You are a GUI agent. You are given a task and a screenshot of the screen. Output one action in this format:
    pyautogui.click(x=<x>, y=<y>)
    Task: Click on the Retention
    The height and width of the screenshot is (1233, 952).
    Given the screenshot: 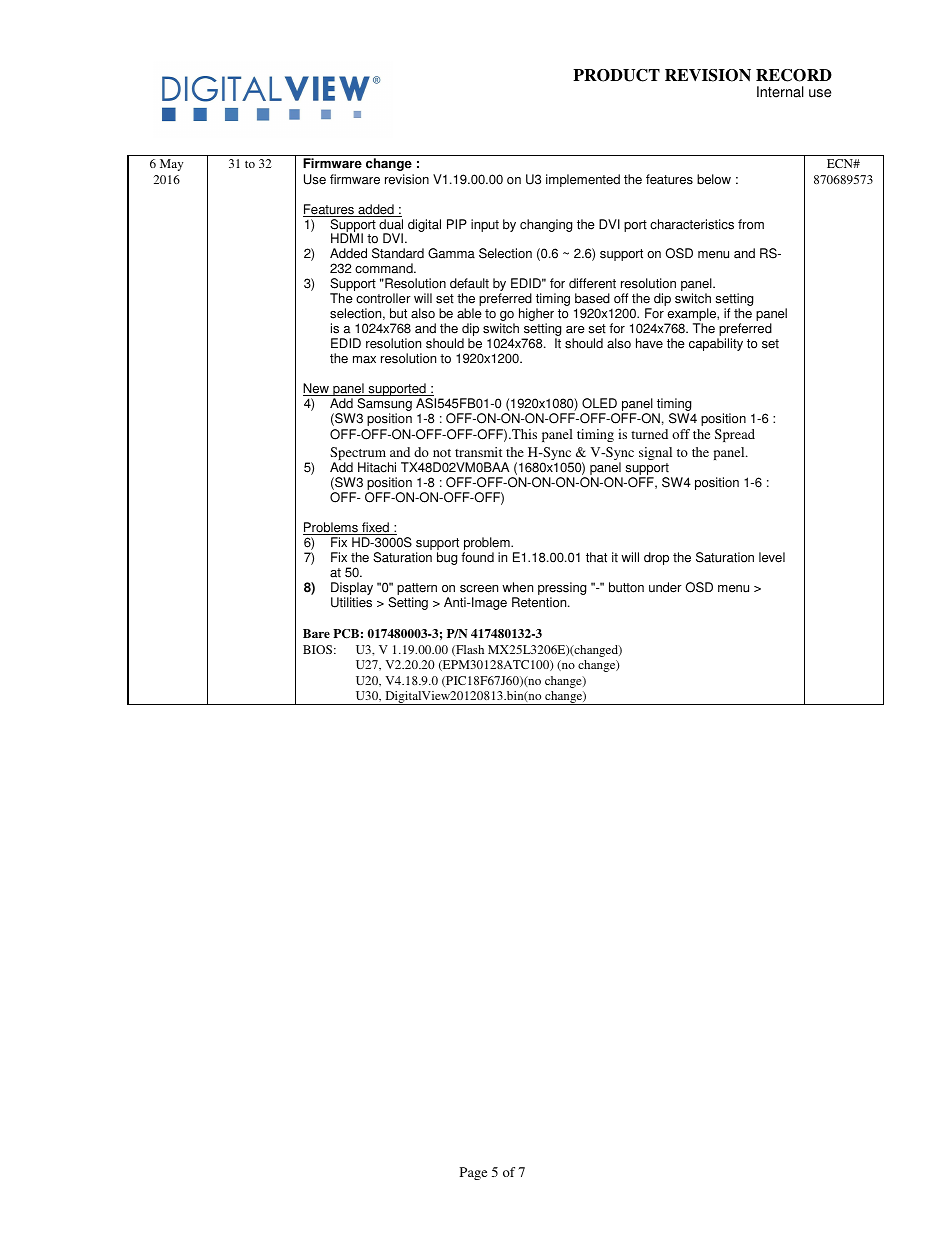 What is the action you would take?
    pyautogui.click(x=540, y=602)
